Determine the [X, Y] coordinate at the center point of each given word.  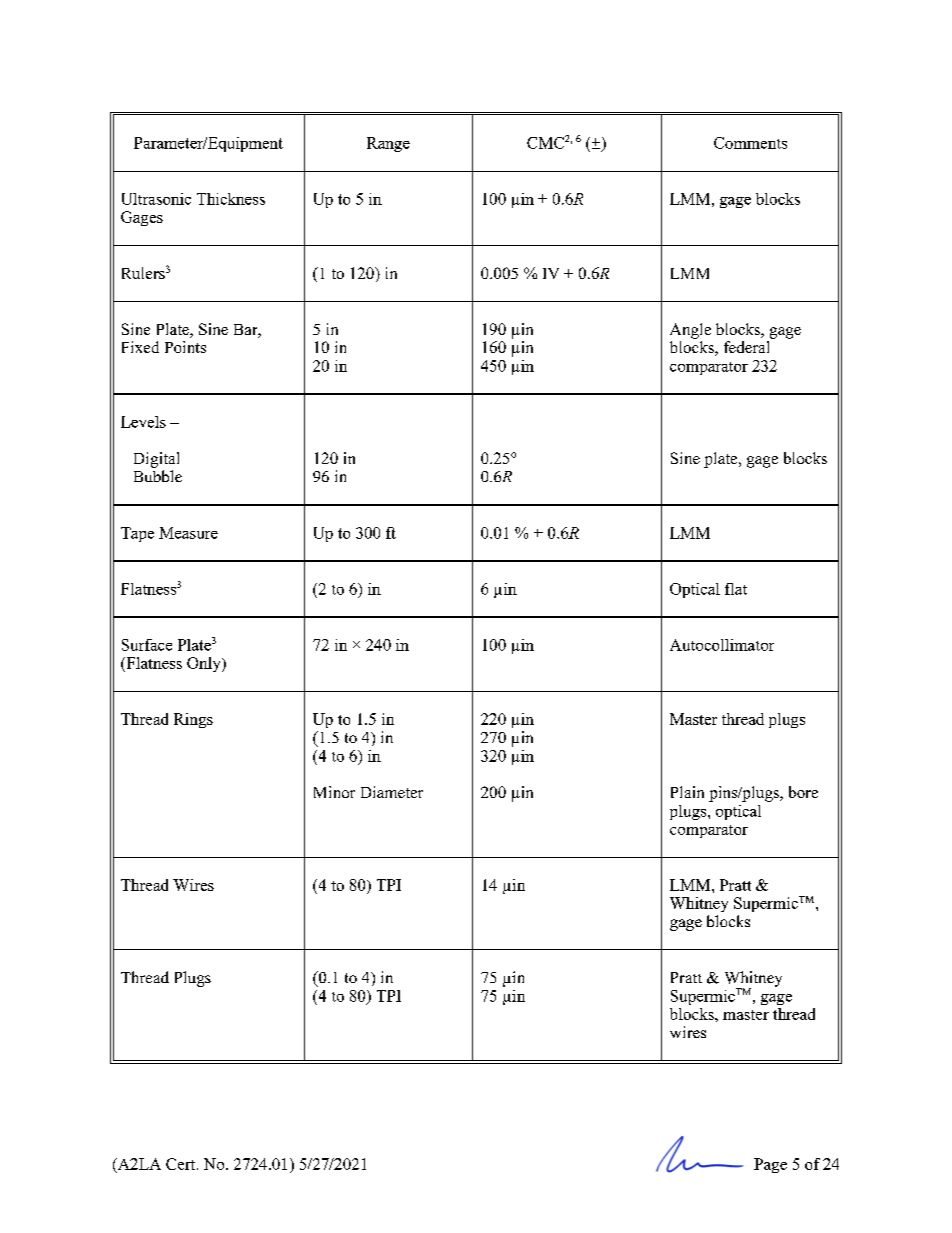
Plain [687, 792]
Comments [750, 143]
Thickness [231, 199]
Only [205, 664]
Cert [182, 1164]
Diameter [392, 792]
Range [388, 144]
